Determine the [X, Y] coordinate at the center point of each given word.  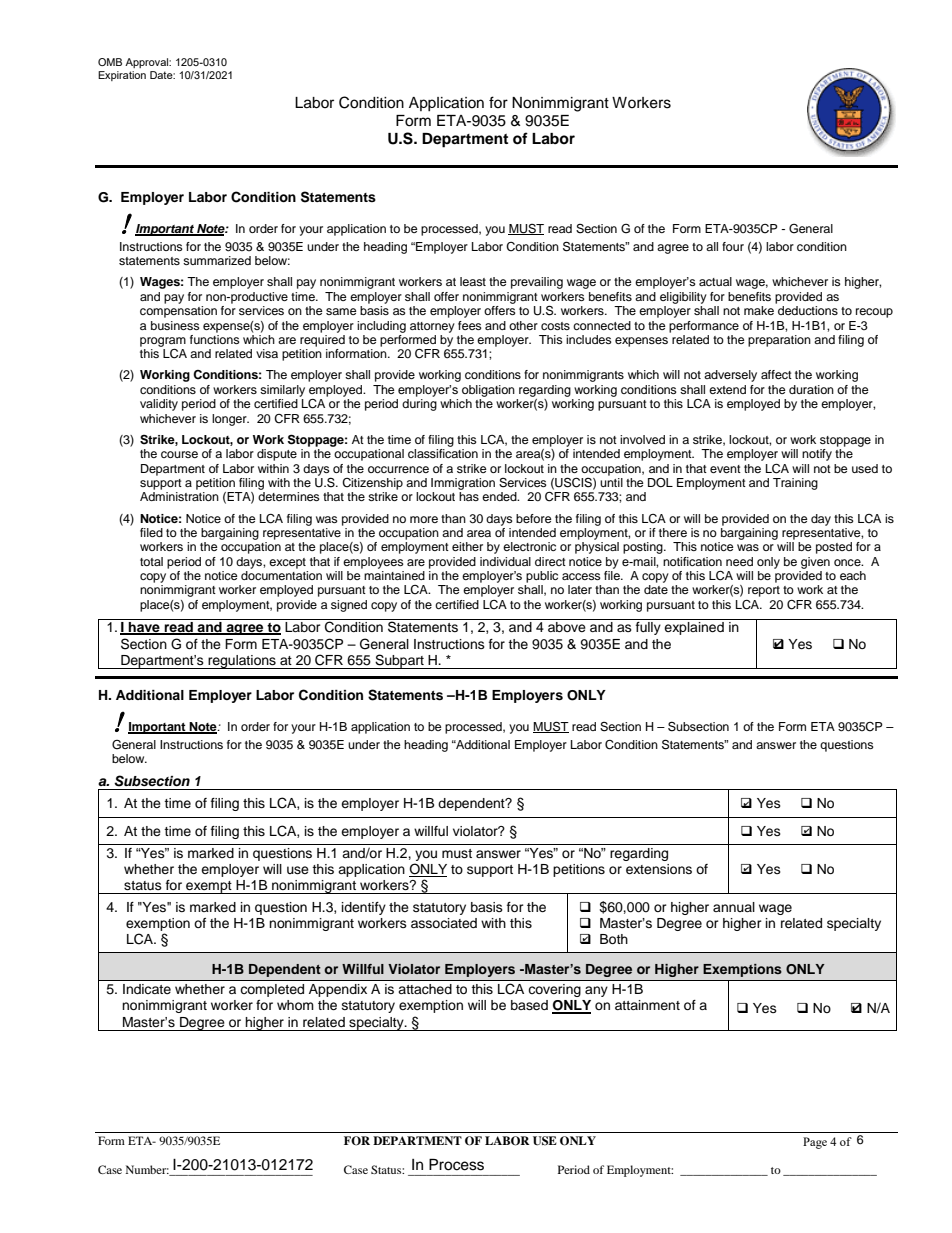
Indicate [147, 989]
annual [734, 907]
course [179, 454]
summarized [217, 260]
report [764, 591]
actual [715, 281]
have [144, 628]
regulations [242, 662]
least [473, 281]
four [733, 246]
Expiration [122, 76]
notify [817, 455]
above [567, 627]
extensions [659, 869]
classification [443, 453]
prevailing [537, 283]
